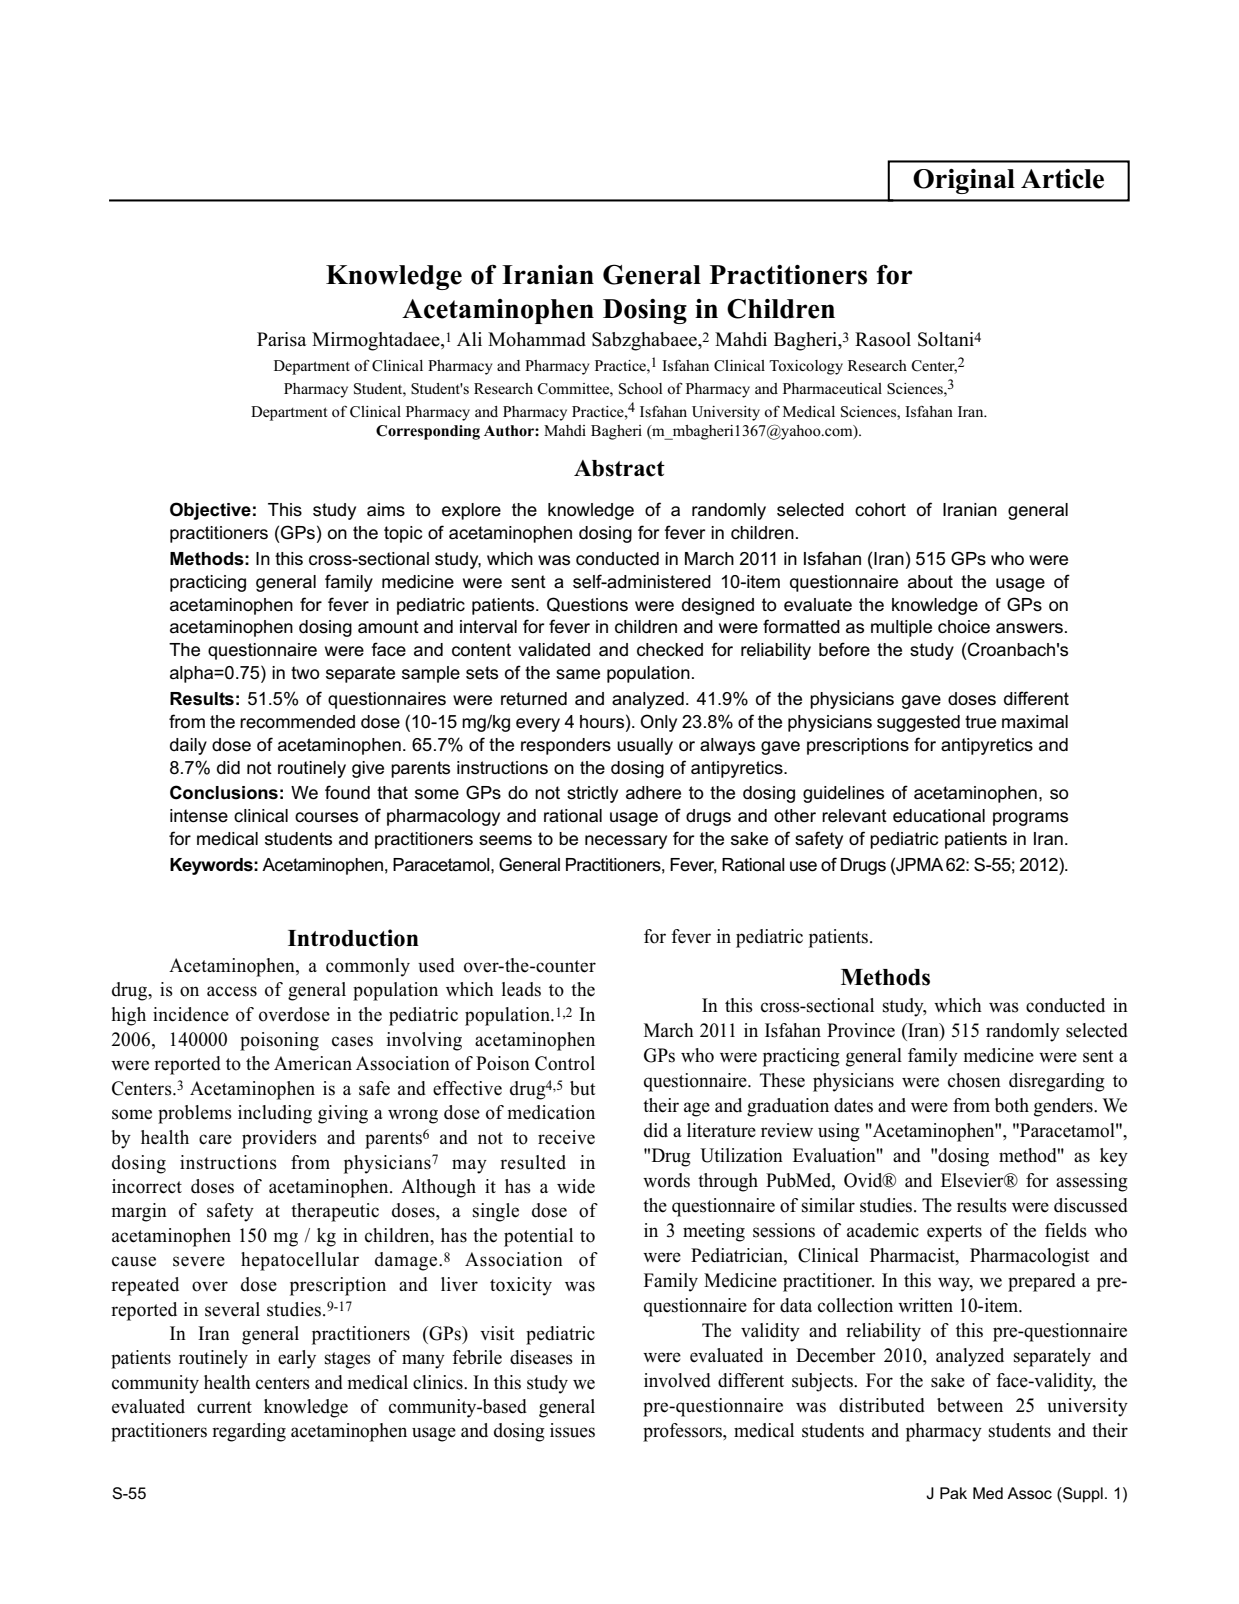  I want to click on leads, so click(521, 989).
